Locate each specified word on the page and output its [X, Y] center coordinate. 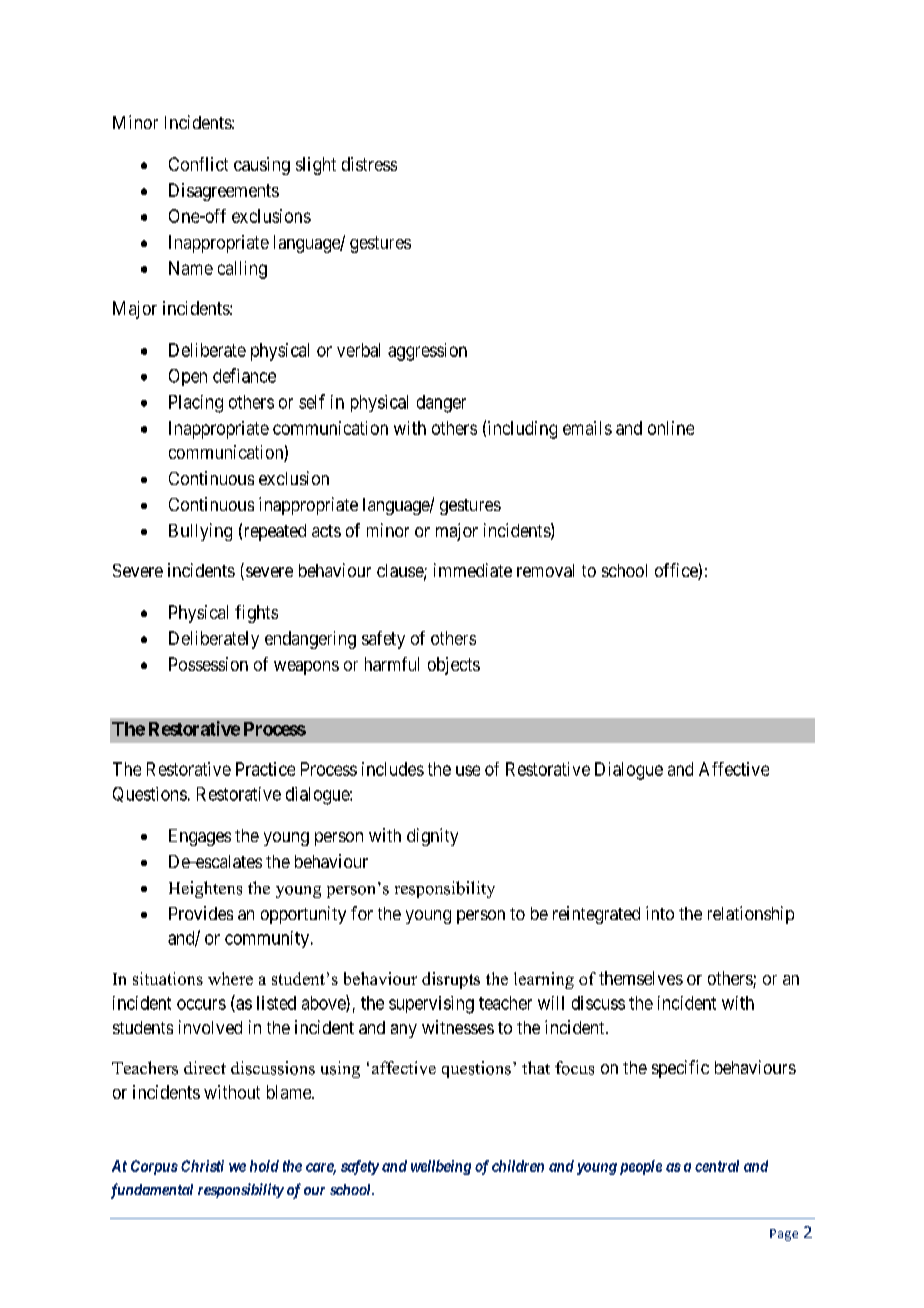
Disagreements [224, 192]
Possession [208, 664]
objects [454, 666]
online [671, 428]
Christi [202, 1166]
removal [545, 570]
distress [369, 164]
